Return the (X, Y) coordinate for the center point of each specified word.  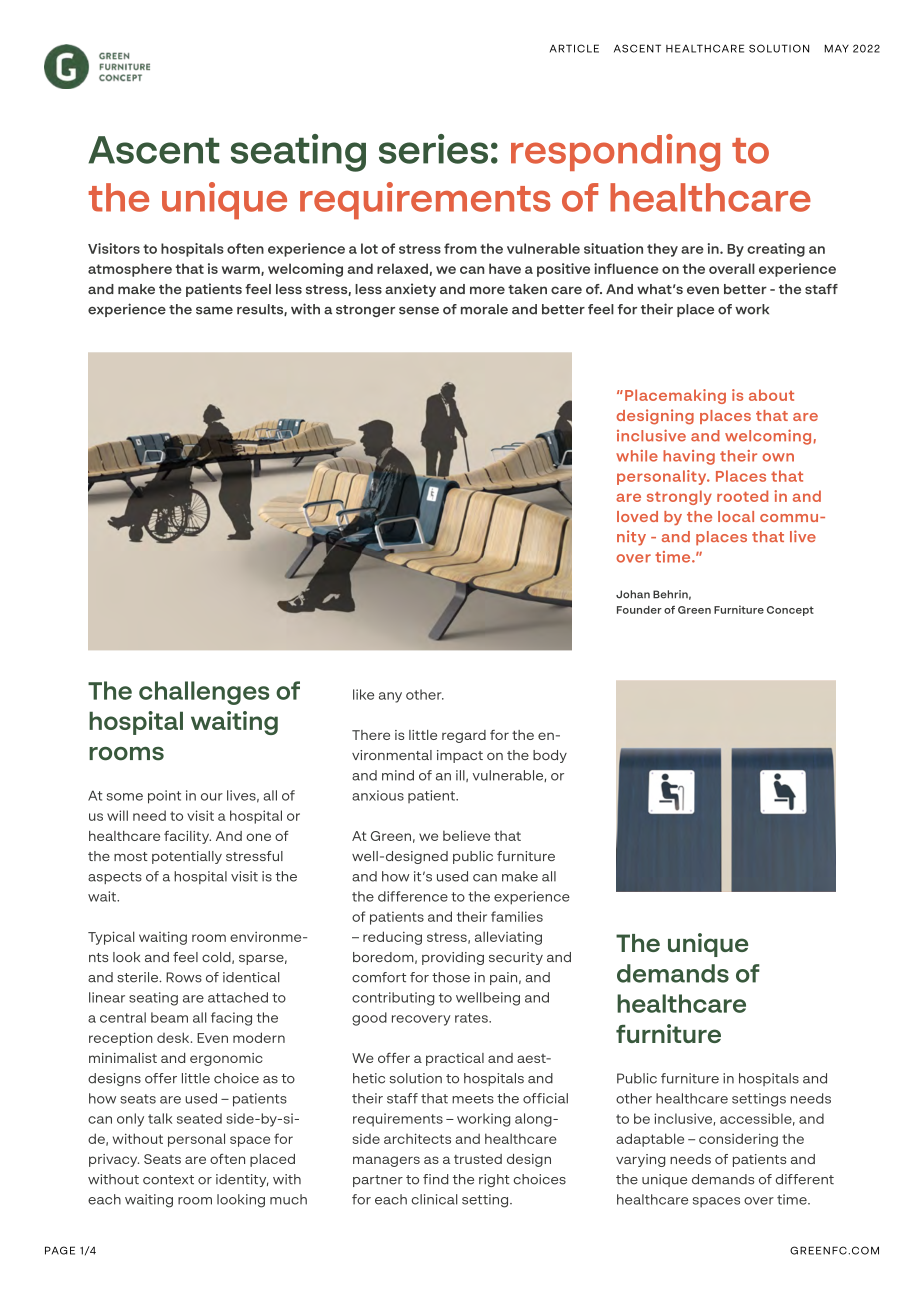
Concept (790, 611)
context (168, 1180)
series (433, 149)
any (390, 697)
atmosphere (130, 270)
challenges (204, 693)
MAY (837, 48)
